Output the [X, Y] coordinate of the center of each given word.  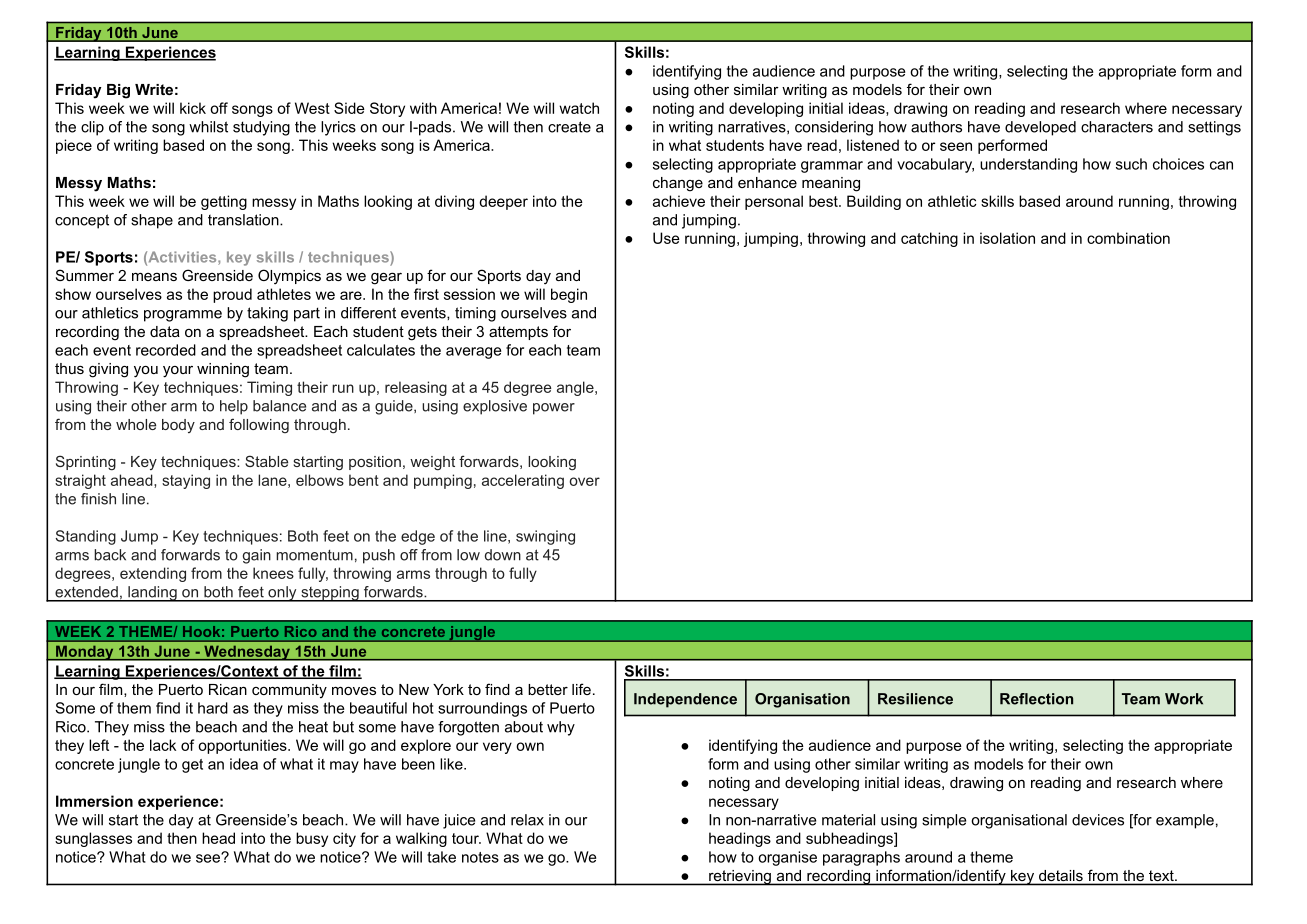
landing [152, 594]
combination [1128, 238]
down [503, 555]
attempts [518, 333]
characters [1117, 127]
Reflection [1036, 699]
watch [579, 108]
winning [223, 370]
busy [312, 839]
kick [193, 108]
